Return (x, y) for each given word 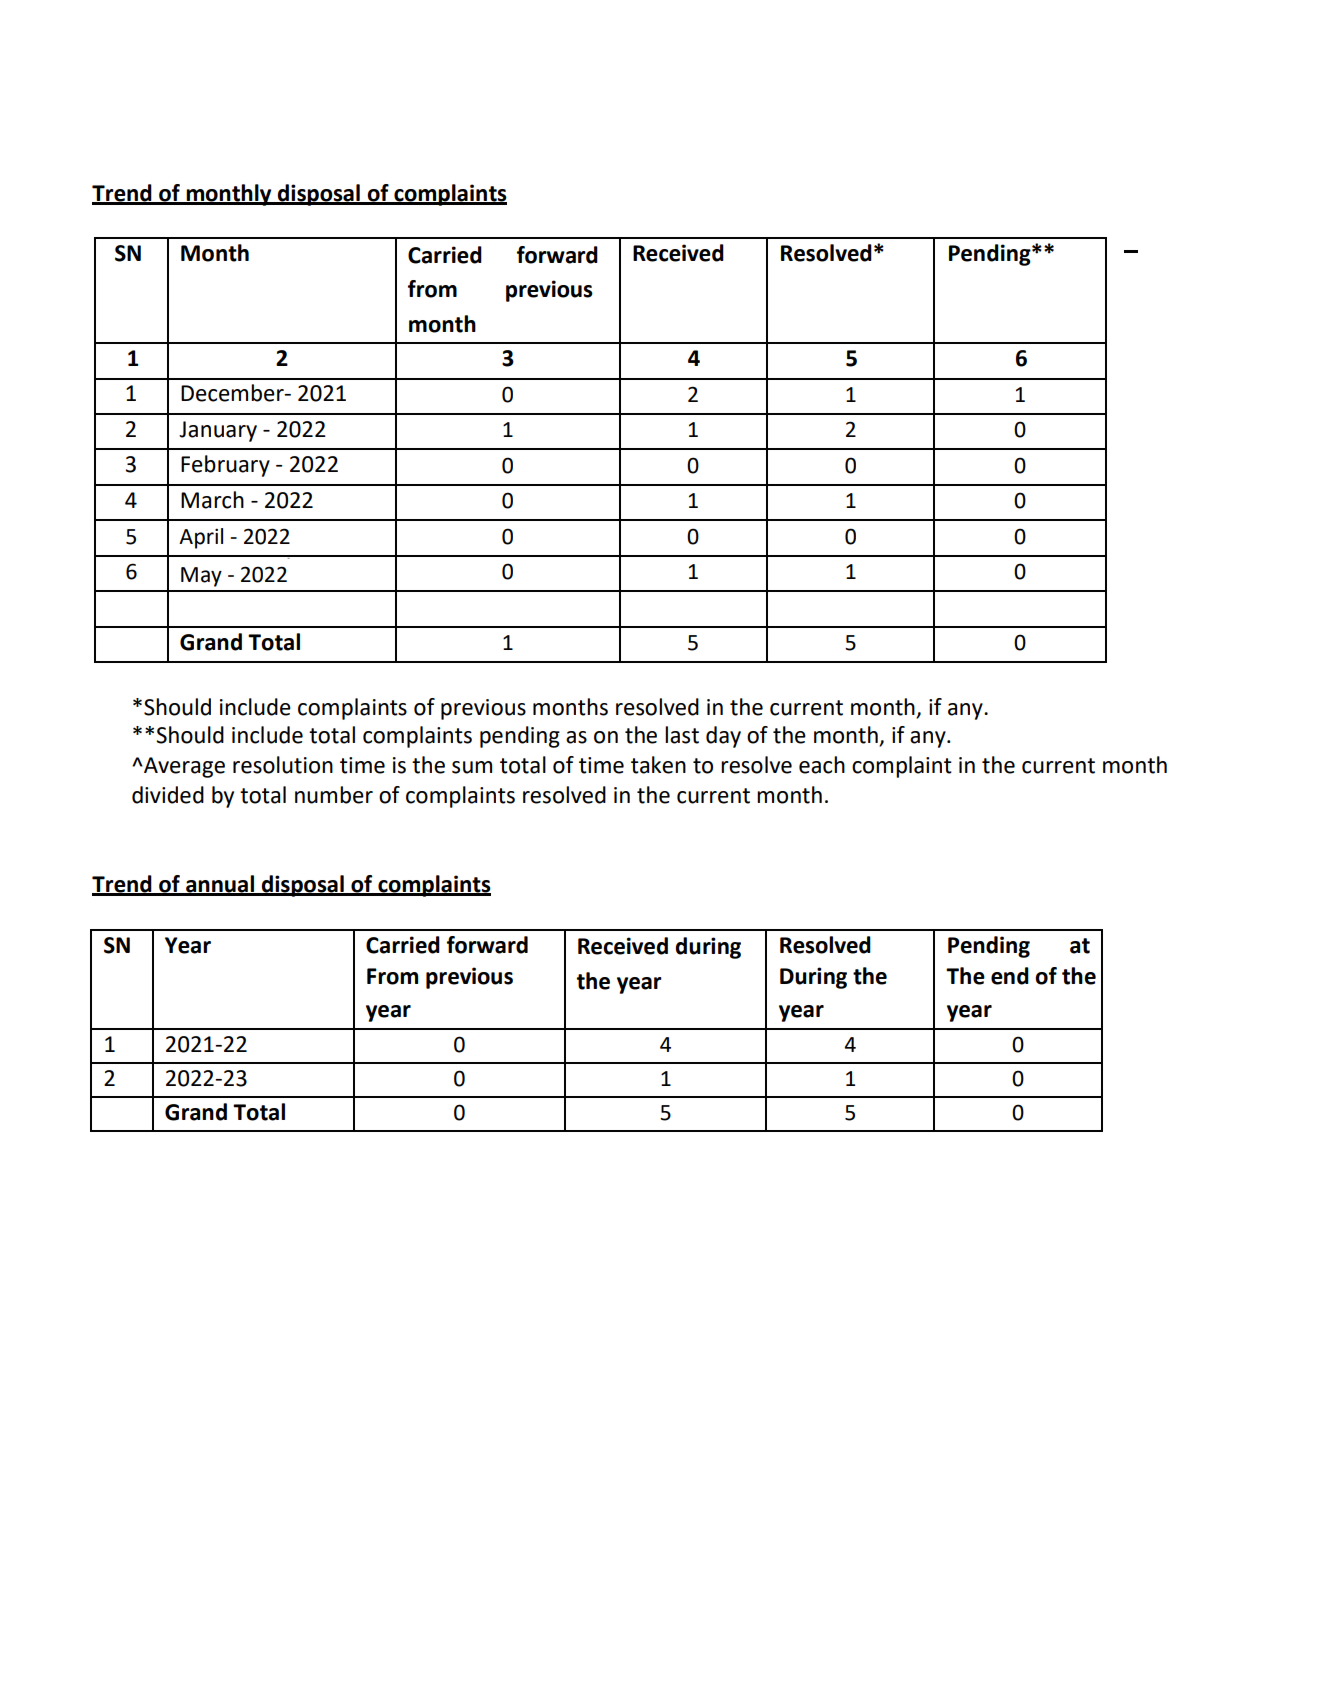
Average (183, 767)
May (201, 577)
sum (472, 767)
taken (658, 765)
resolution (283, 765)
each (822, 765)
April (201, 538)
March (212, 500)
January (218, 431)
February (225, 466)
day (723, 737)
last (682, 735)
